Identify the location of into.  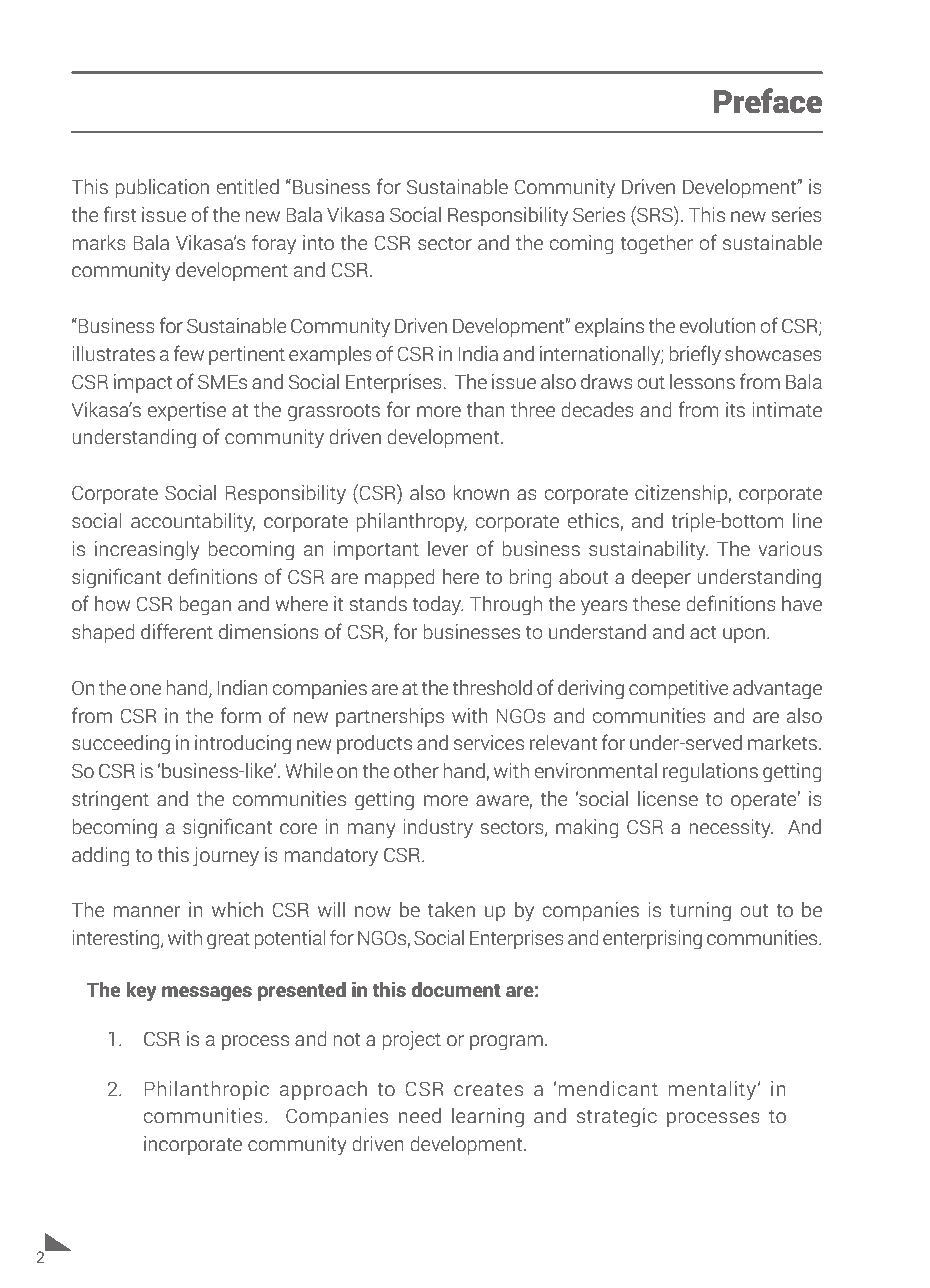
(318, 242).
